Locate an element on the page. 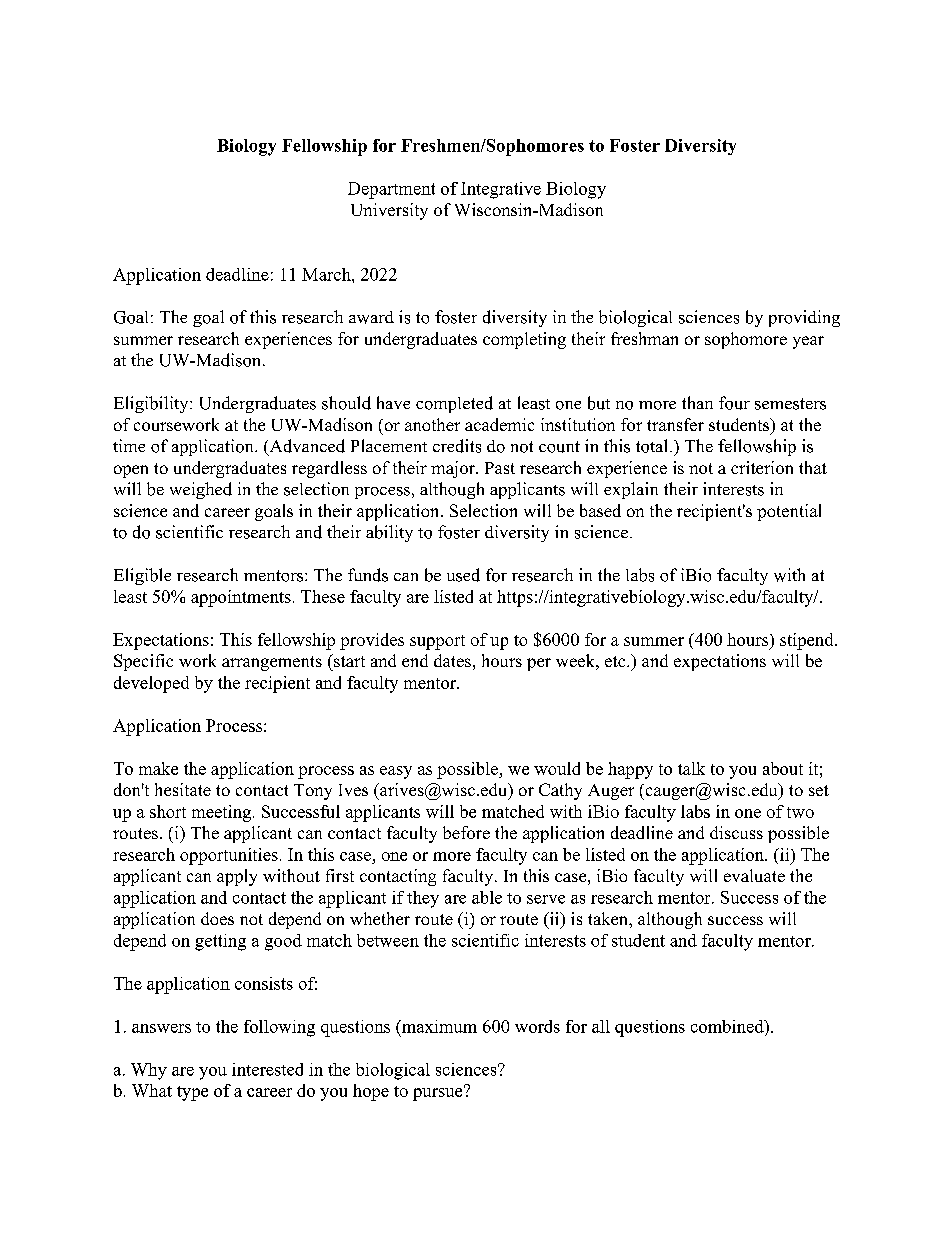 The width and height of the image is (952, 1233). University is located at coordinates (389, 211).
